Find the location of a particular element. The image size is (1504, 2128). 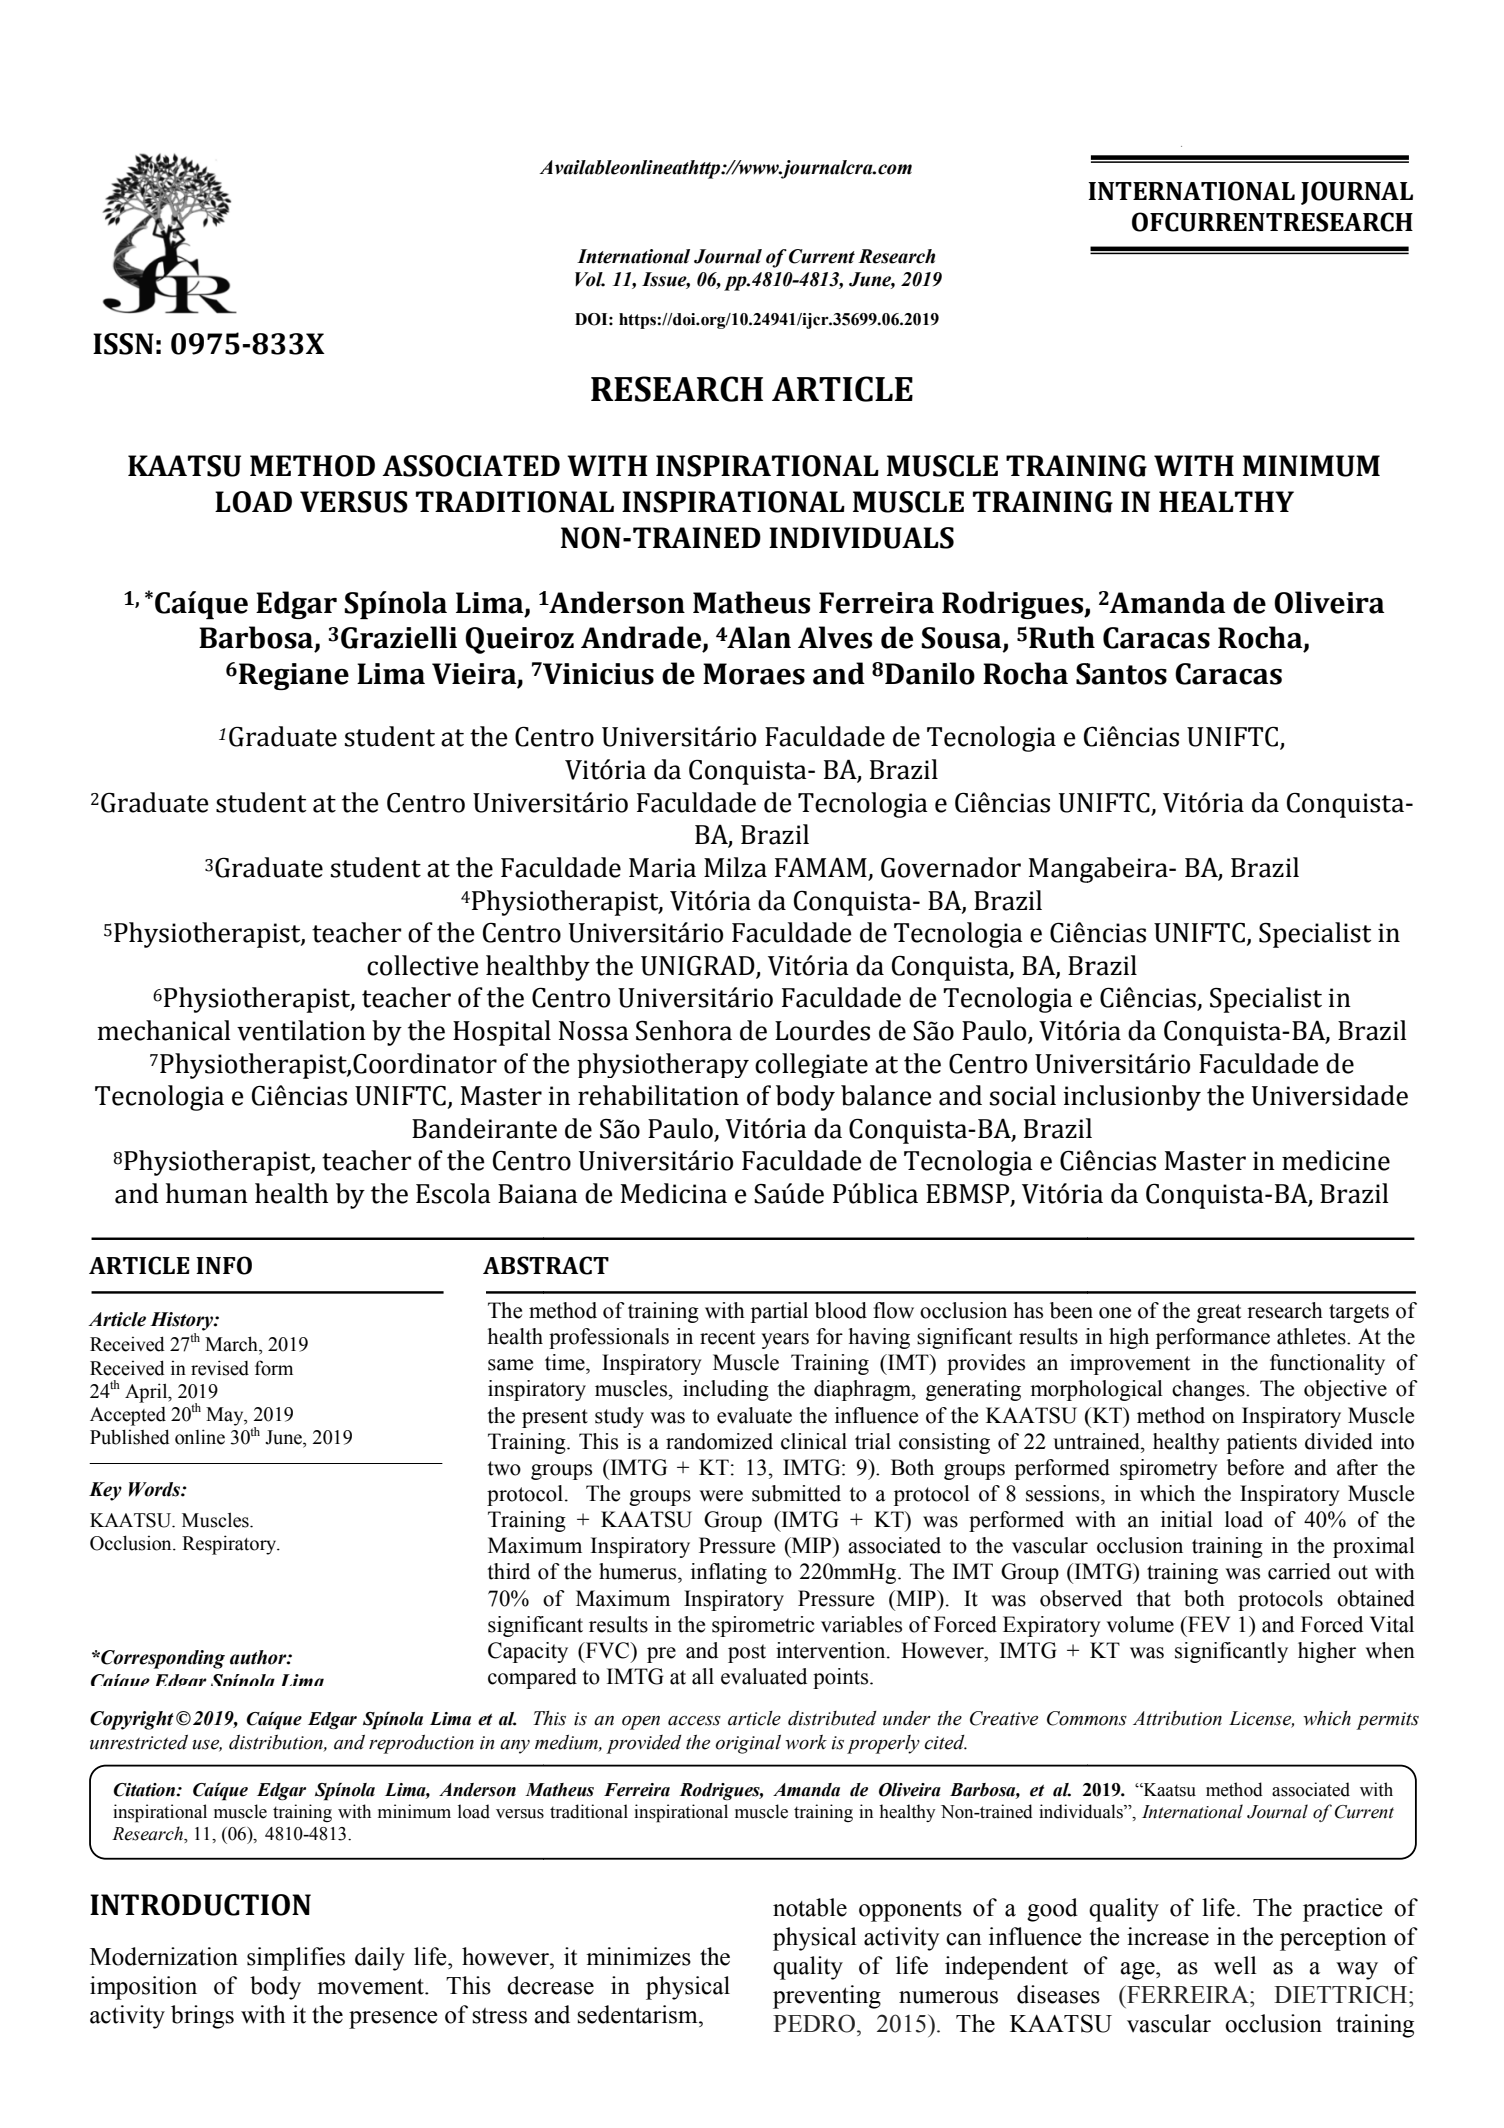

ventilation is located at coordinates (301, 1030).
